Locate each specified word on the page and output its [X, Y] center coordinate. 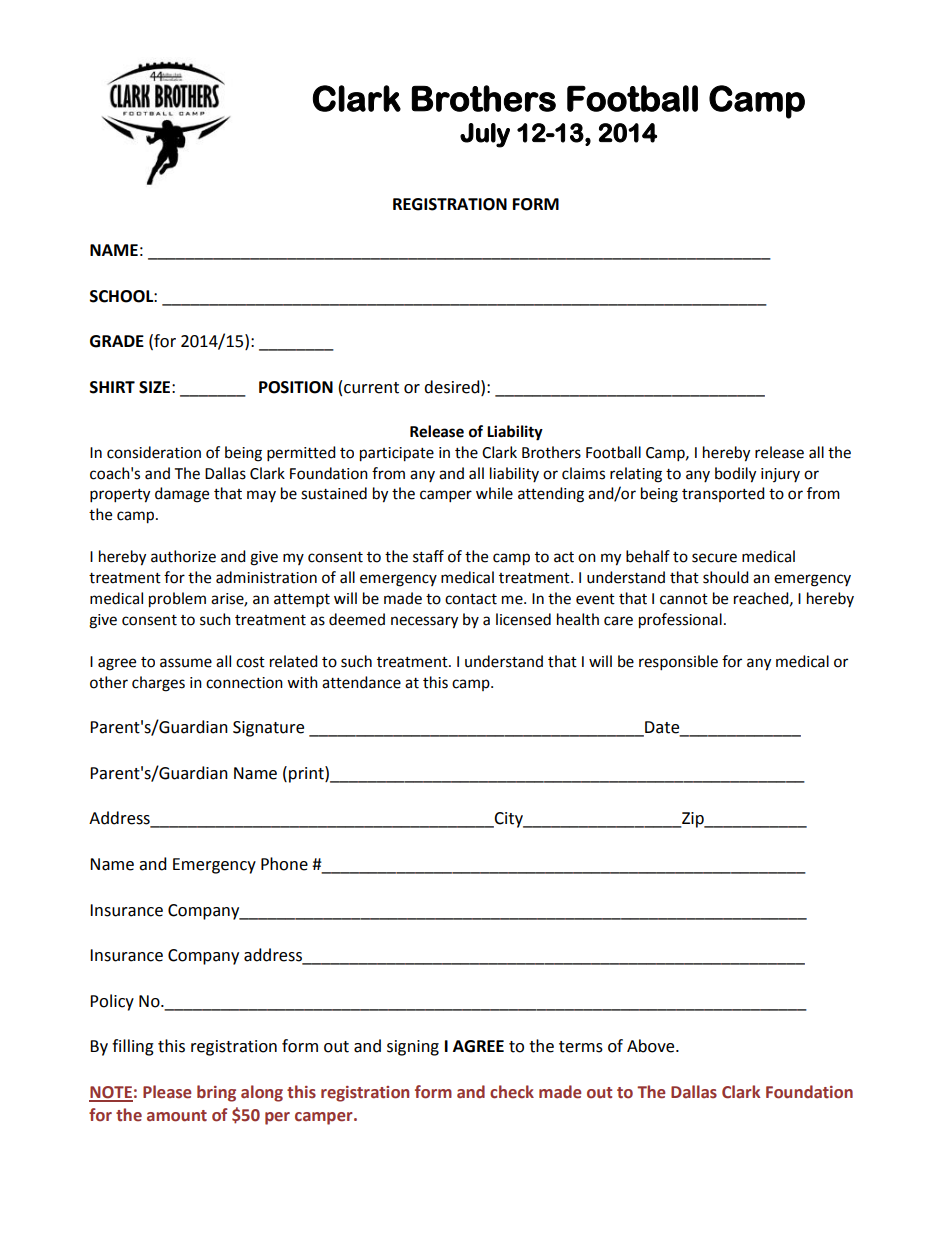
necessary [424, 622]
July [485, 135]
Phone [284, 864]
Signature [268, 729]
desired [453, 387]
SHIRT [112, 387]
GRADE [117, 341]
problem [177, 600]
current [371, 388]
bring [216, 1093]
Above [652, 1046]
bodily [735, 475]
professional [680, 621]
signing [413, 1048]
